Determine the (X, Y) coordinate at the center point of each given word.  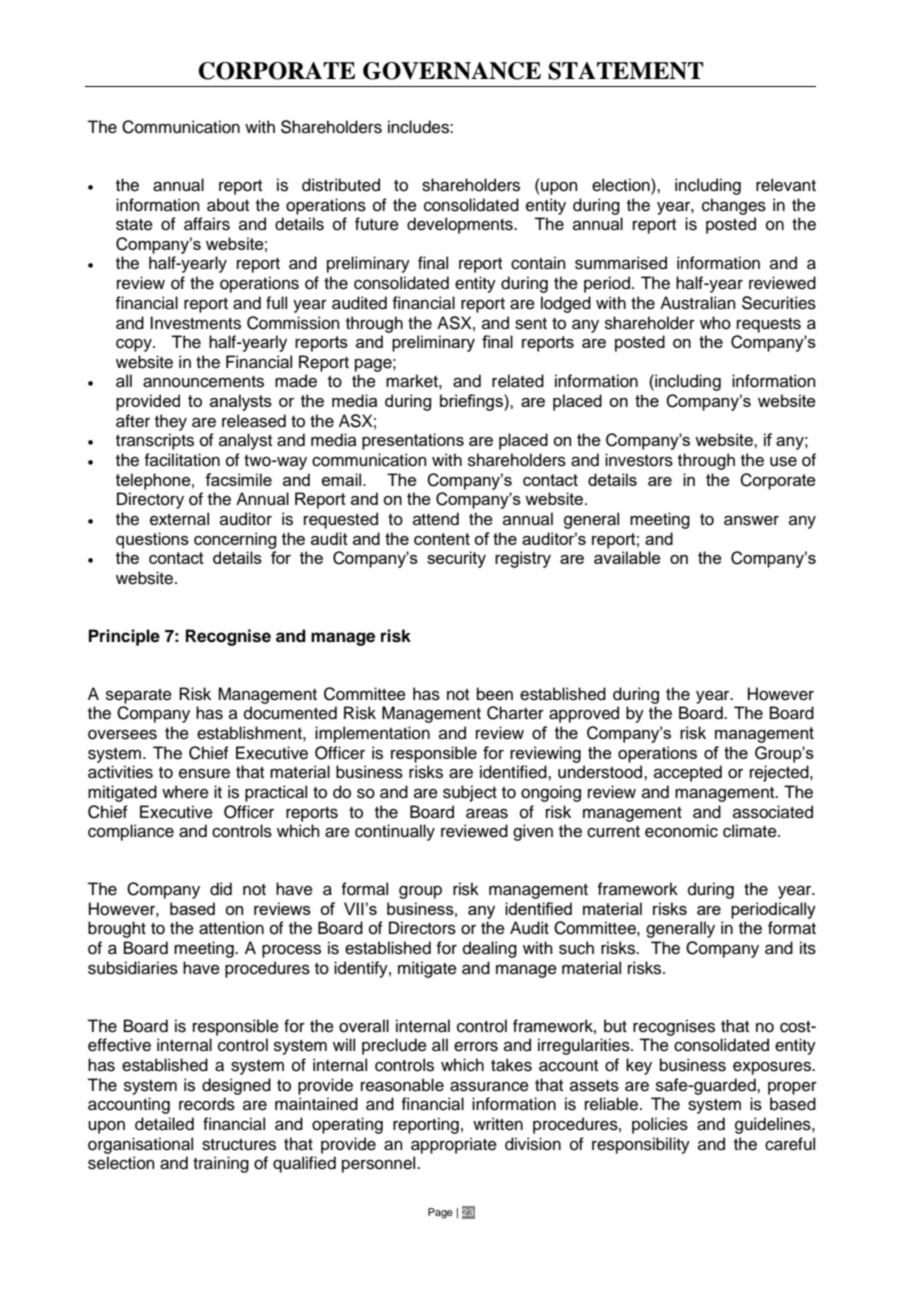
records (207, 1104)
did (221, 889)
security (456, 559)
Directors (422, 928)
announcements (203, 382)
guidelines (774, 1125)
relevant (786, 185)
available (627, 557)
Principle (124, 637)
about (228, 205)
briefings (472, 402)
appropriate (454, 1145)
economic (681, 831)
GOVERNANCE (452, 71)
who (715, 323)
